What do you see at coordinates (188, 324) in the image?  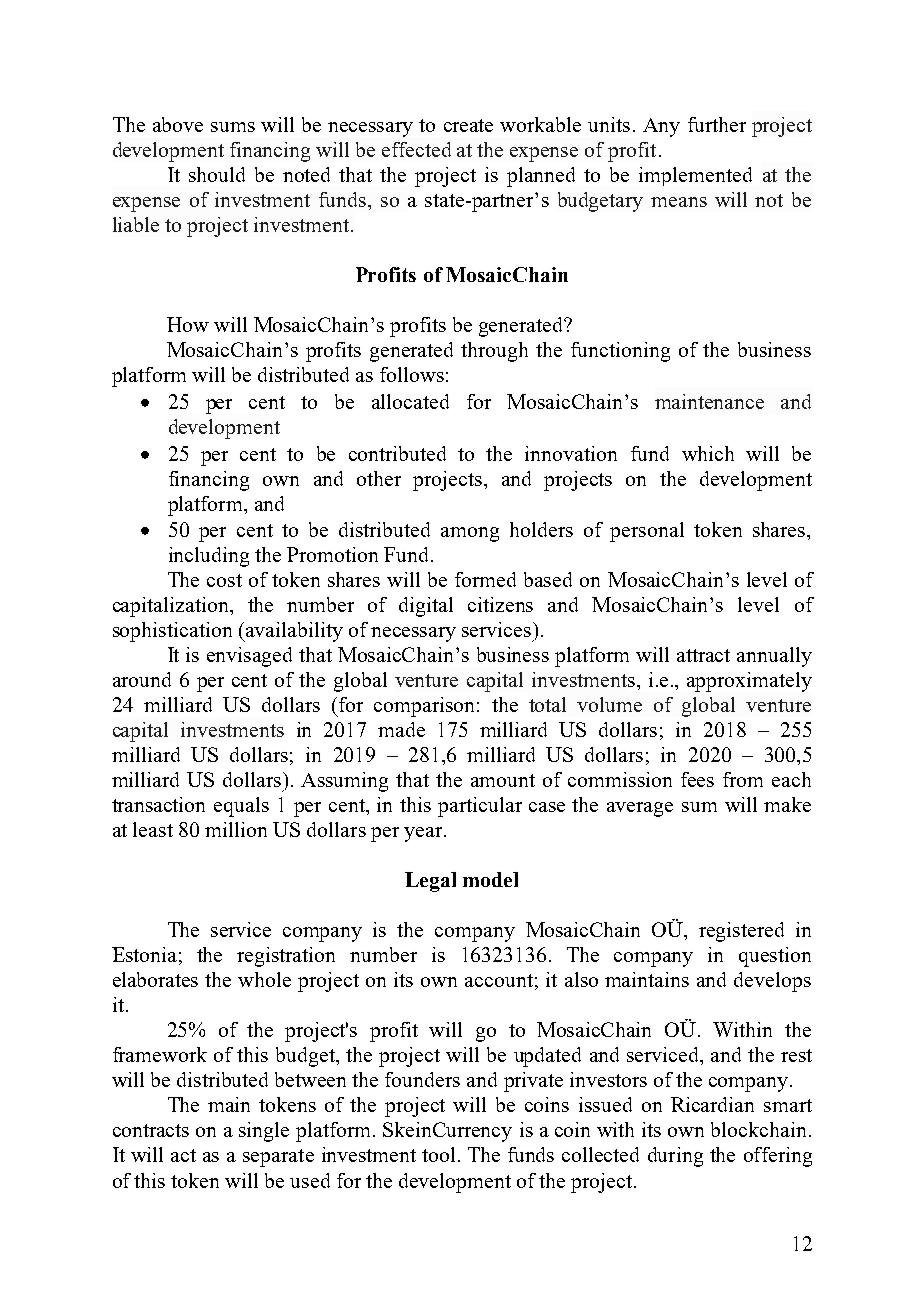 I see `How` at bounding box center [188, 324].
